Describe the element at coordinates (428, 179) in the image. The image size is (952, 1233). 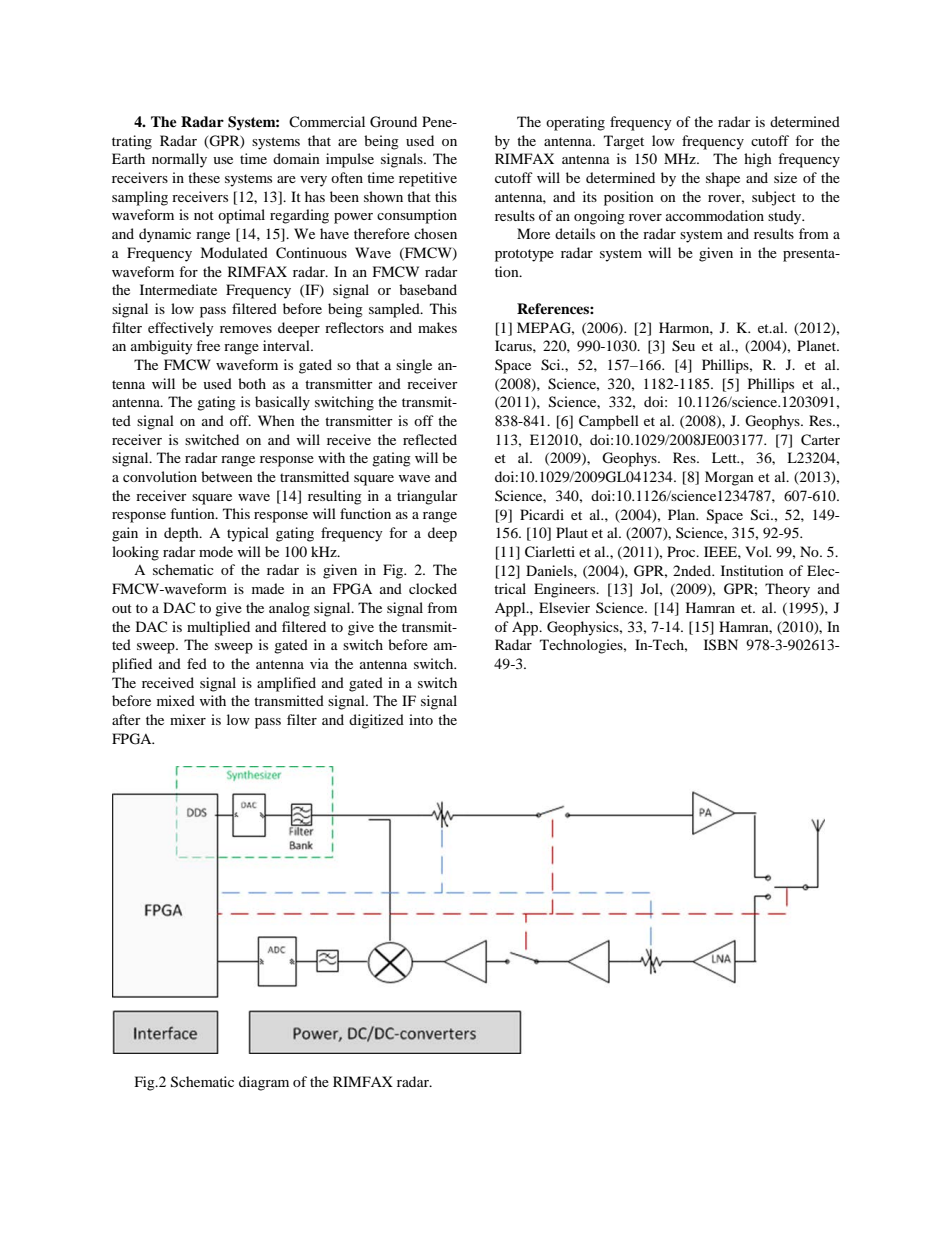
I see `repetitive` at that location.
